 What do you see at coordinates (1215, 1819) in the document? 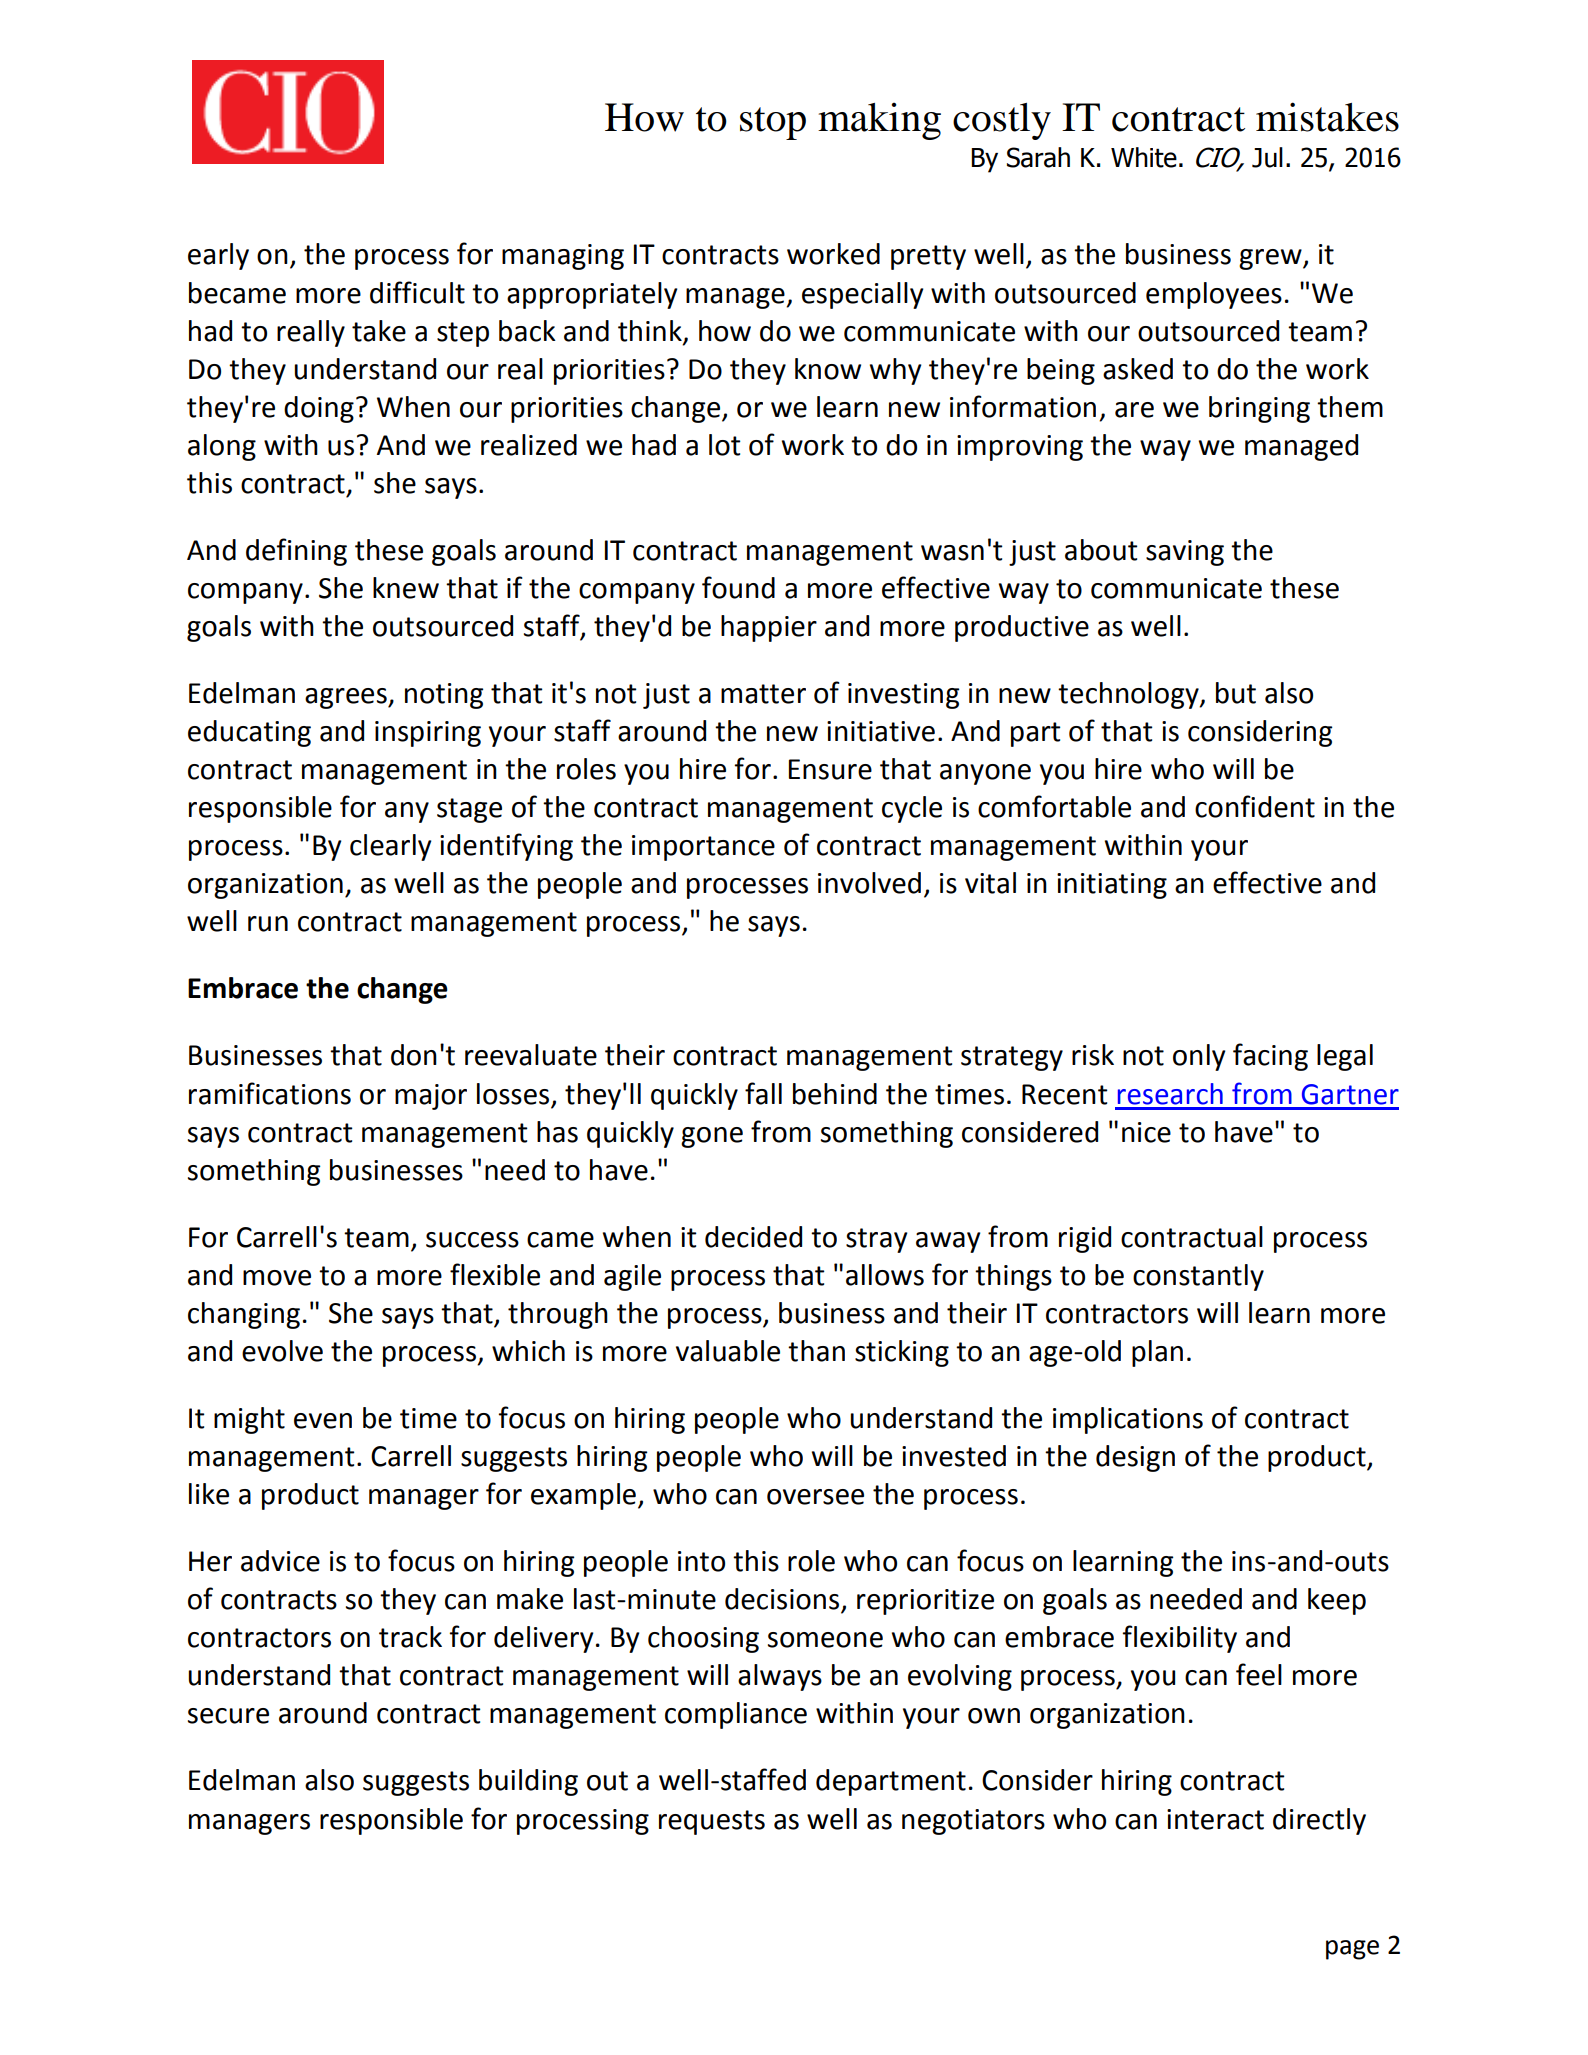
I see `interact` at bounding box center [1215, 1819].
